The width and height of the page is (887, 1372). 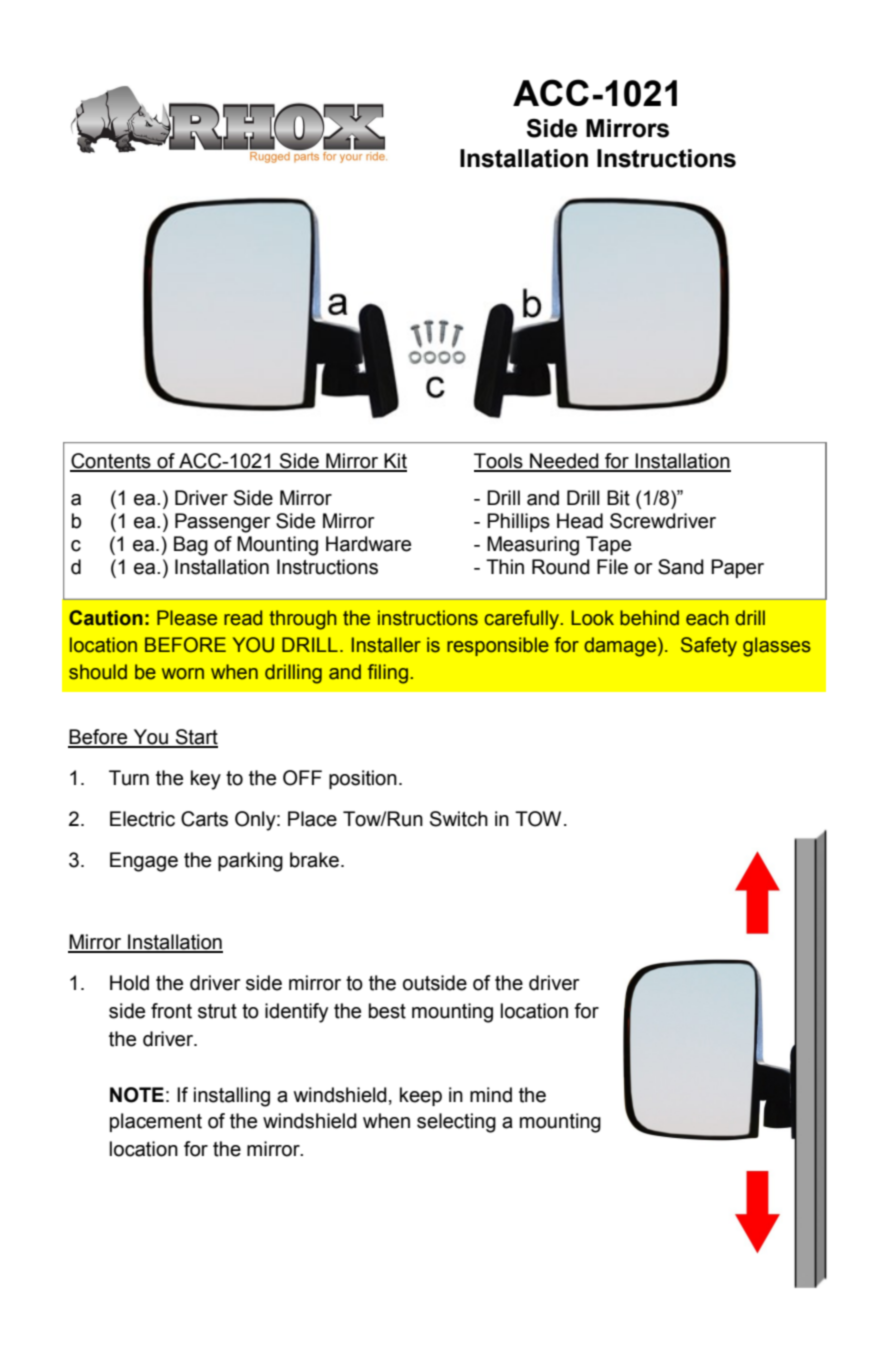 I want to click on selecting, so click(x=456, y=1123).
